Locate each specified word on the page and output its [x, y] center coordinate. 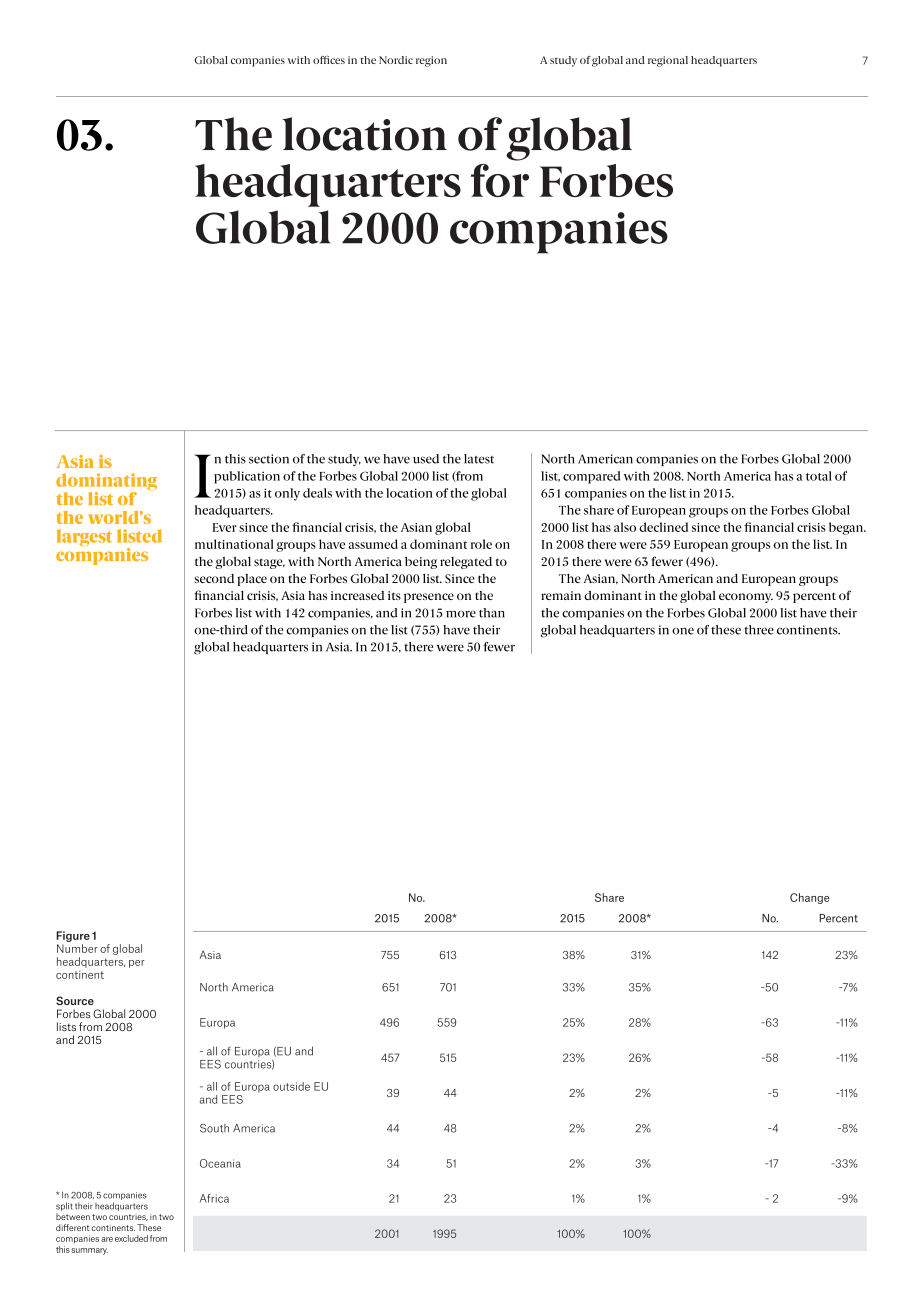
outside [291, 1086]
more [461, 614]
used [426, 459]
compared [591, 477]
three [759, 630]
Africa [214, 1198]
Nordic [396, 60]
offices [329, 60]
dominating [106, 483]
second [214, 578]
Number [77, 948]
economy [746, 598]
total [819, 476]
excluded [131, 1238]
